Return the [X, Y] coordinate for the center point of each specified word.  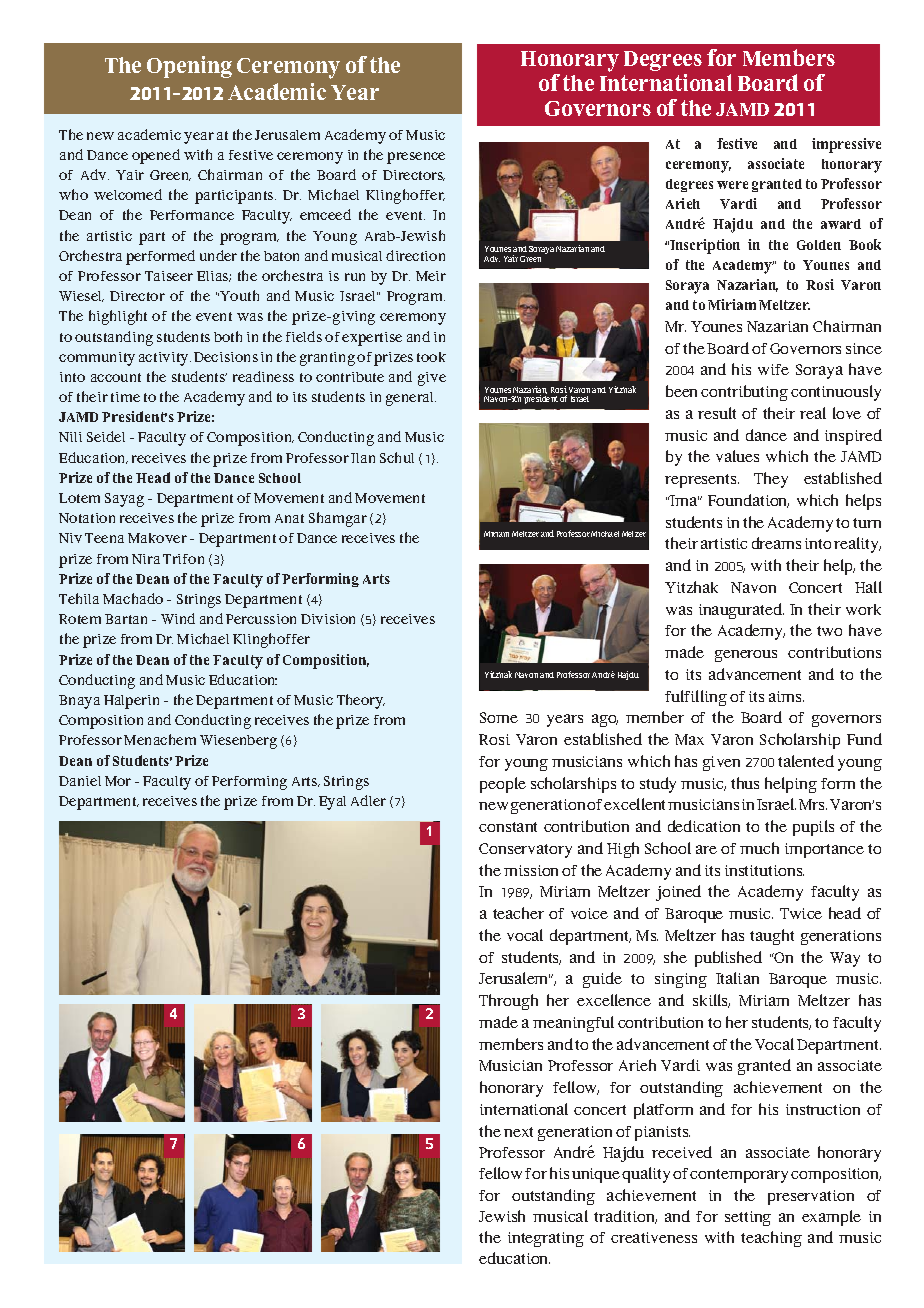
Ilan [363, 458]
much [759, 848]
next [518, 1132]
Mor [118, 781]
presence [416, 158]
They [771, 480]
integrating [546, 1239]
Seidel [106, 436]
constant [508, 827]
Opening [189, 67]
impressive [846, 145]
